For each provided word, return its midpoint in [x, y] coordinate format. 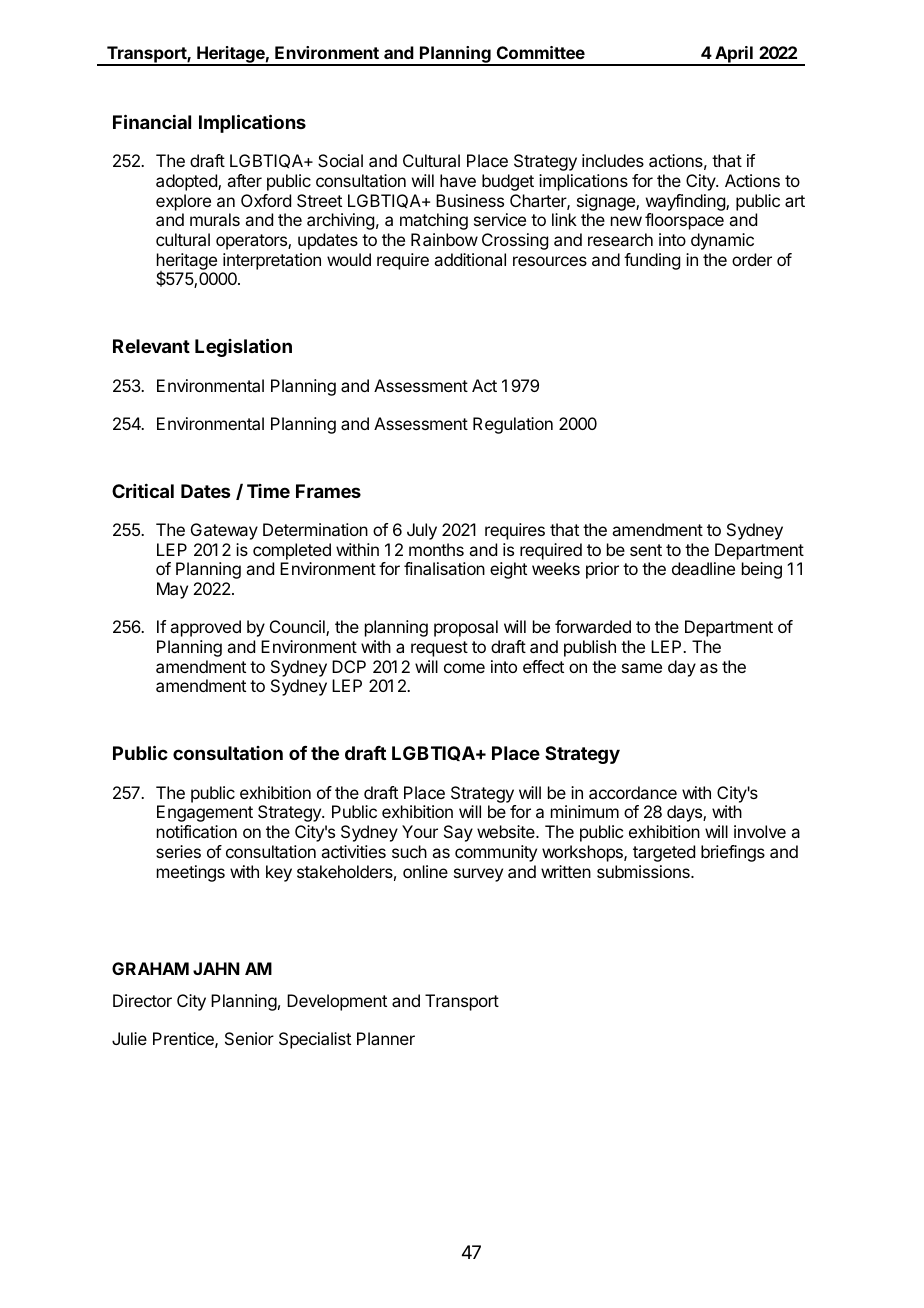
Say [458, 833]
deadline [703, 568]
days [685, 813]
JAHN [216, 968]
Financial [152, 121]
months [436, 549]
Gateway [224, 531]
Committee [541, 52]
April [734, 56]
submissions [644, 871]
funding [652, 261]
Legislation [243, 347]
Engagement [205, 813]
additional [470, 259]
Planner [386, 1038]
